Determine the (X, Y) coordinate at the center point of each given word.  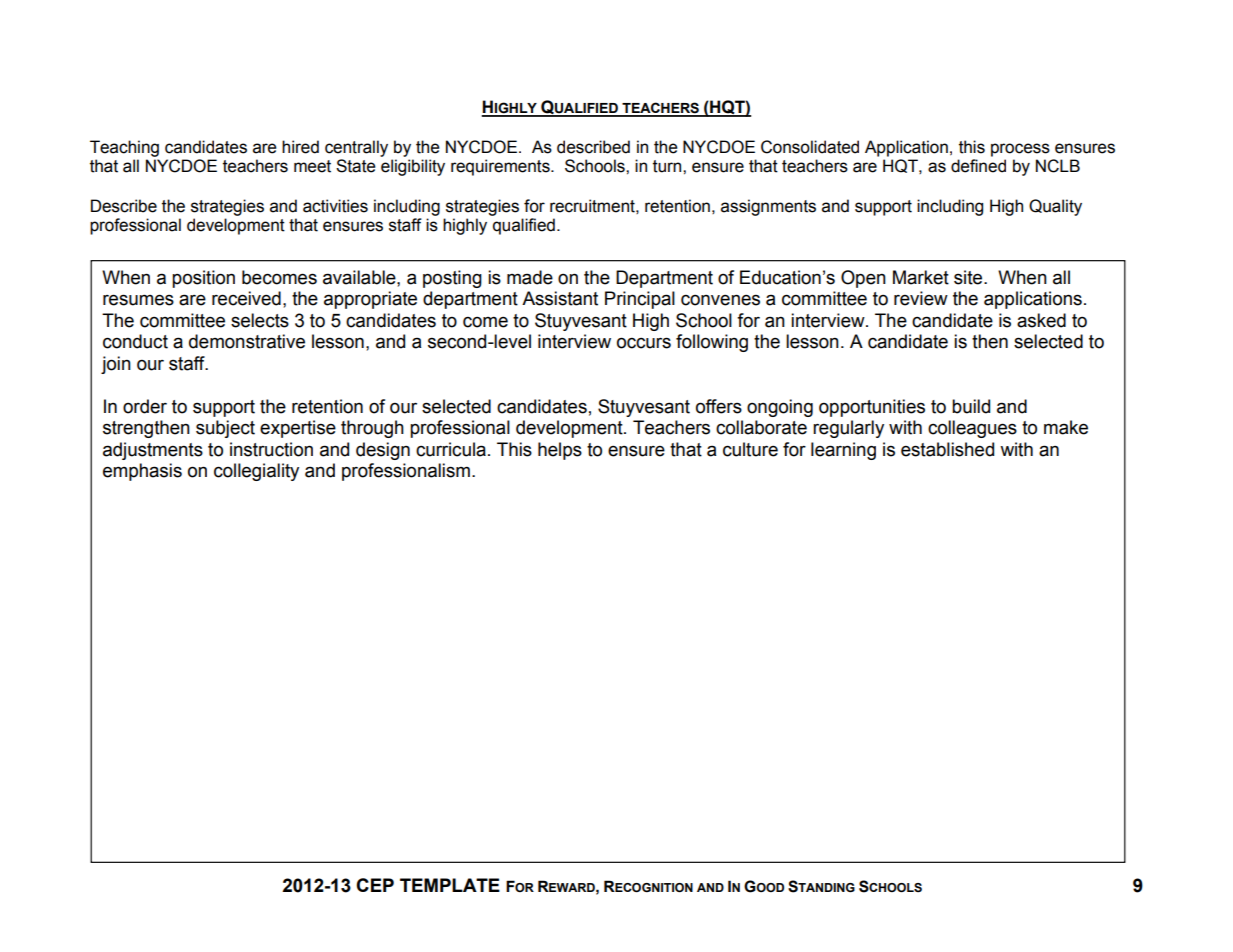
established (947, 449)
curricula (451, 449)
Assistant (560, 298)
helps (560, 451)
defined (978, 166)
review (921, 298)
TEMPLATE (450, 885)
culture (750, 449)
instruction (271, 449)
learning (843, 451)
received (246, 298)
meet (312, 166)
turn (668, 166)
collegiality (256, 472)
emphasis (142, 472)
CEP (375, 885)
